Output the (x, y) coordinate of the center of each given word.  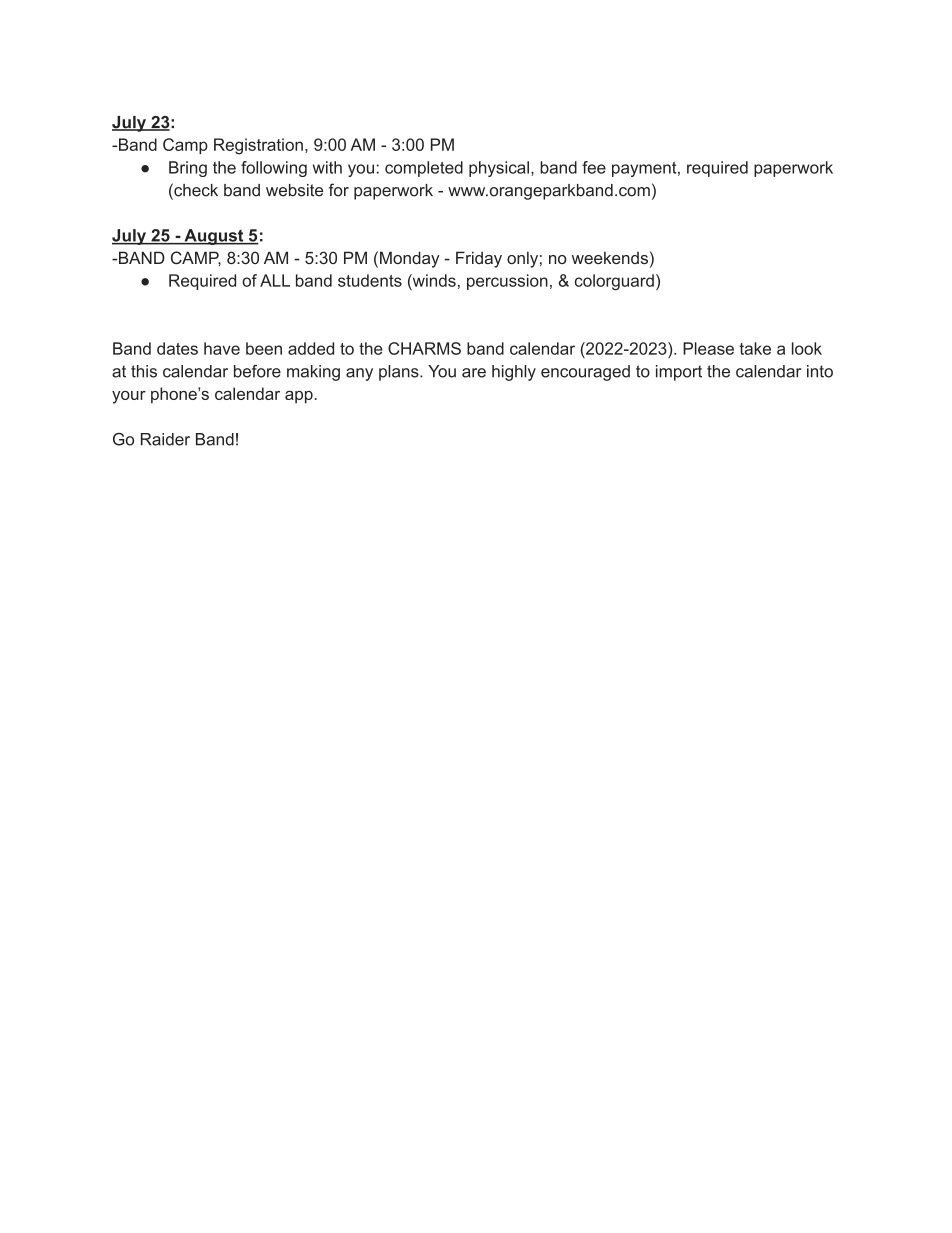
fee (594, 167)
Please (708, 348)
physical (499, 169)
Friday (479, 259)
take (755, 348)
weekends (610, 257)
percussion (507, 282)
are (474, 373)
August (214, 237)
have (222, 348)
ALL (275, 280)
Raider (165, 439)
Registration (258, 146)
